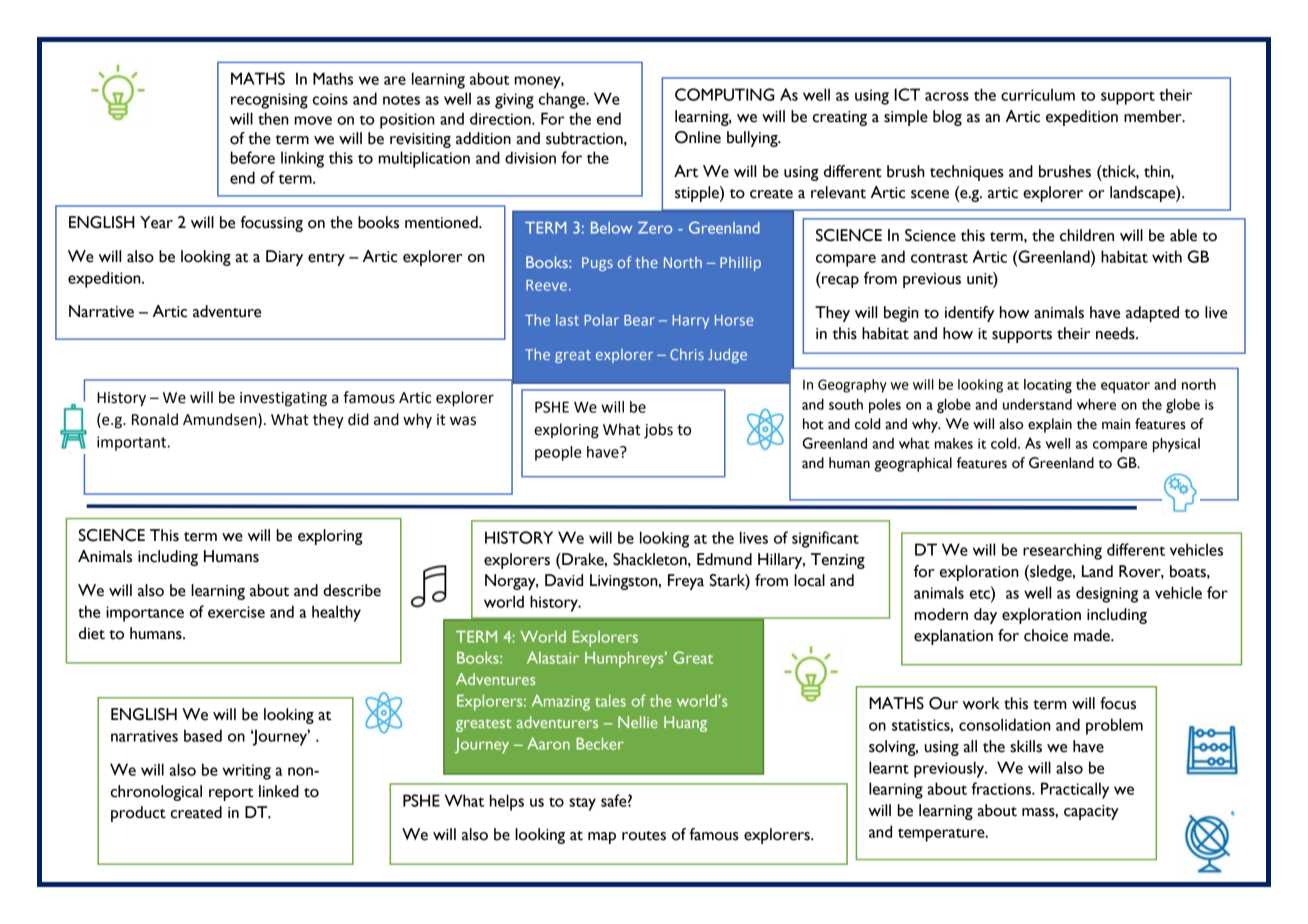  What do you see at coordinates (954, 443) in the image?
I see `makes` at bounding box center [954, 443].
